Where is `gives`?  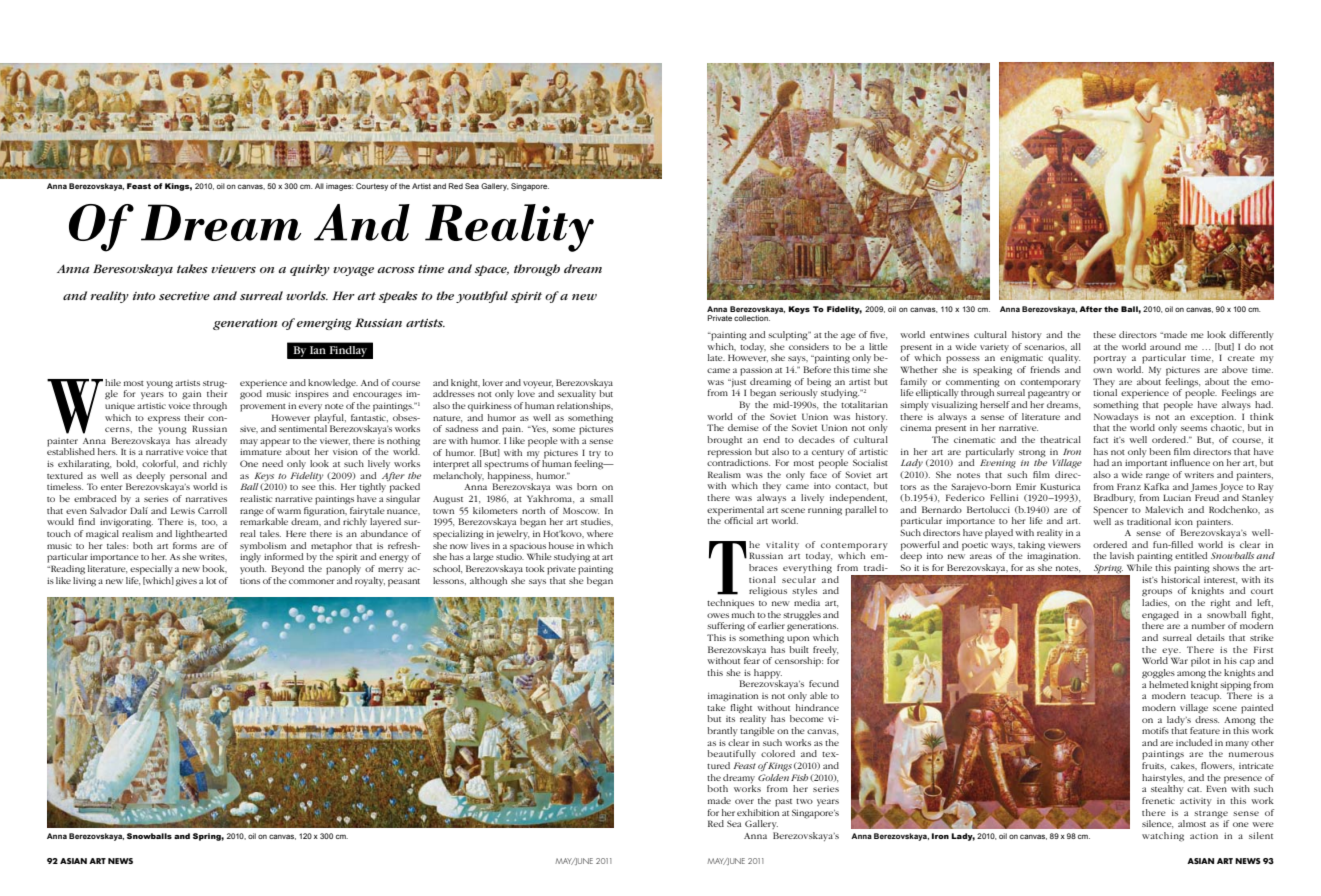 gives is located at coordinates (186, 582).
